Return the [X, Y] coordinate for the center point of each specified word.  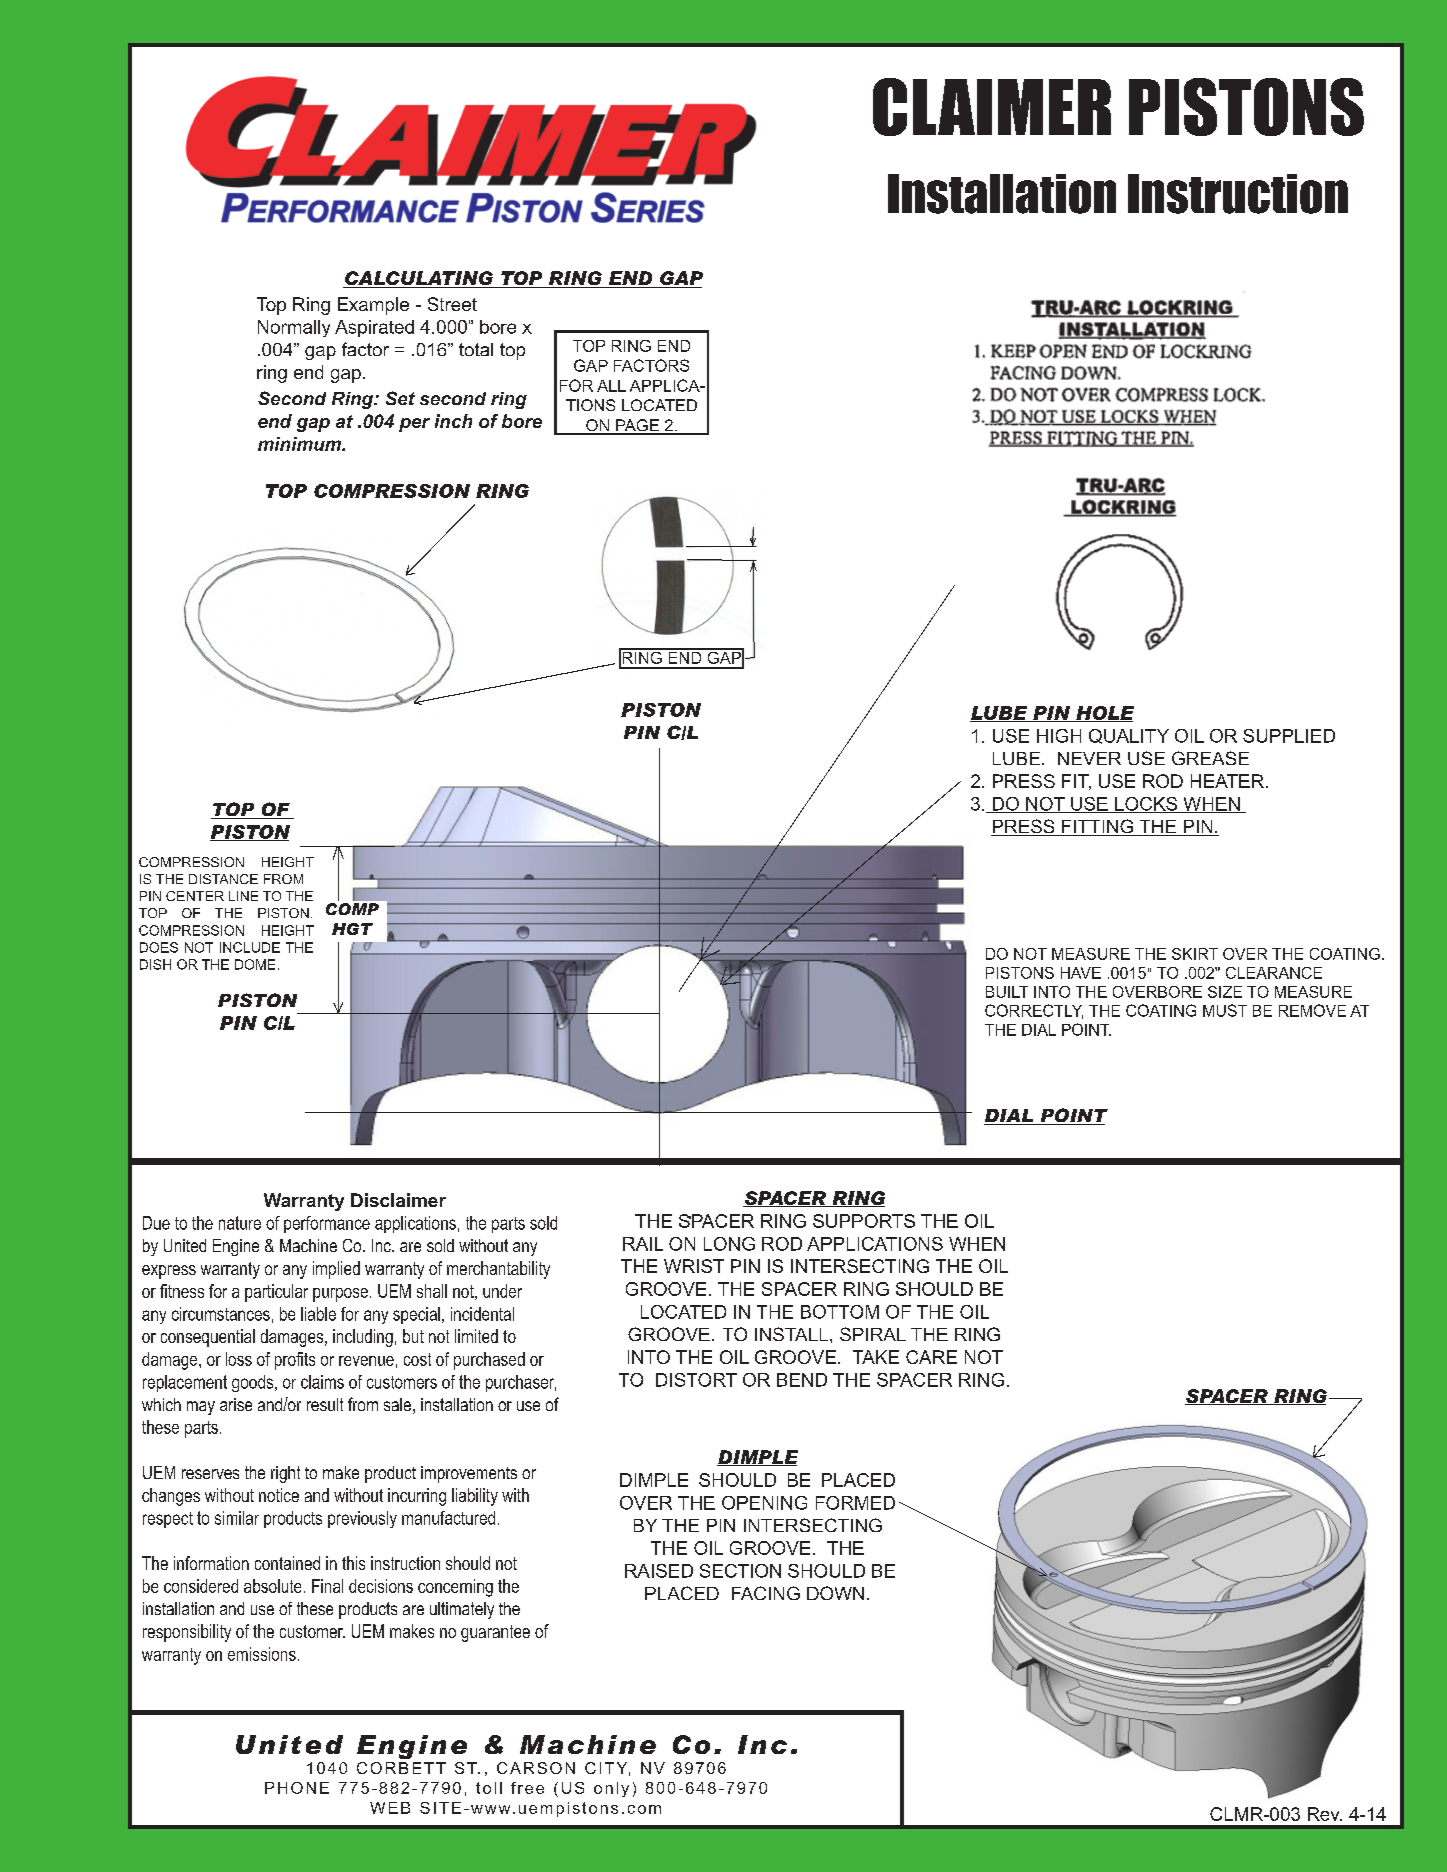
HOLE [1104, 714]
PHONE [297, 1788]
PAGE [637, 426]
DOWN [835, 1593]
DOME [255, 964]
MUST [1225, 1010]
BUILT [1007, 992]
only [611, 1789]
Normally [294, 328]
